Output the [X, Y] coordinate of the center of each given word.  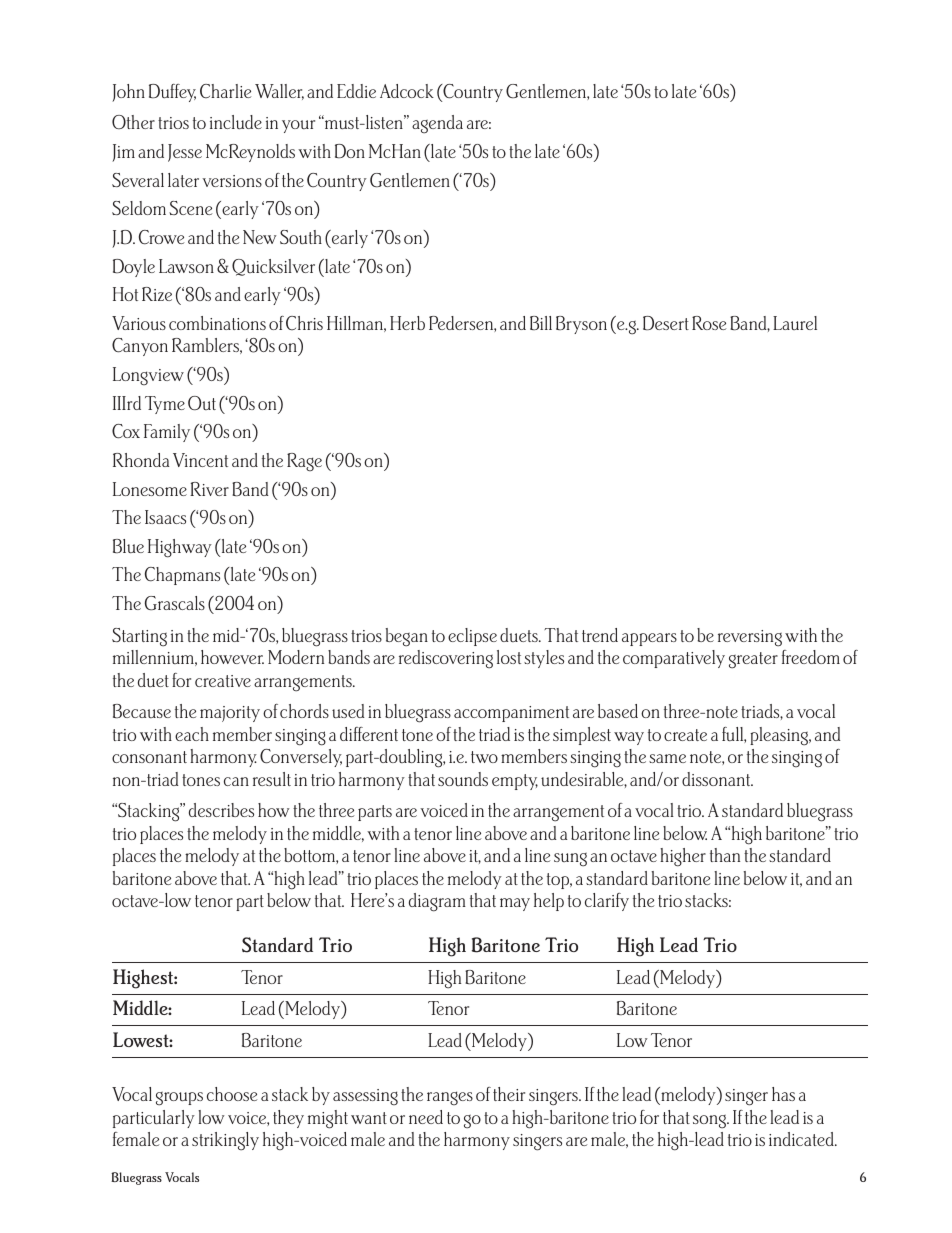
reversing [750, 638]
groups [179, 1099]
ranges [450, 1098]
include [236, 122]
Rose [709, 323]
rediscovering [446, 659]
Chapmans [182, 576]
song [711, 1122]
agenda [437, 124]
